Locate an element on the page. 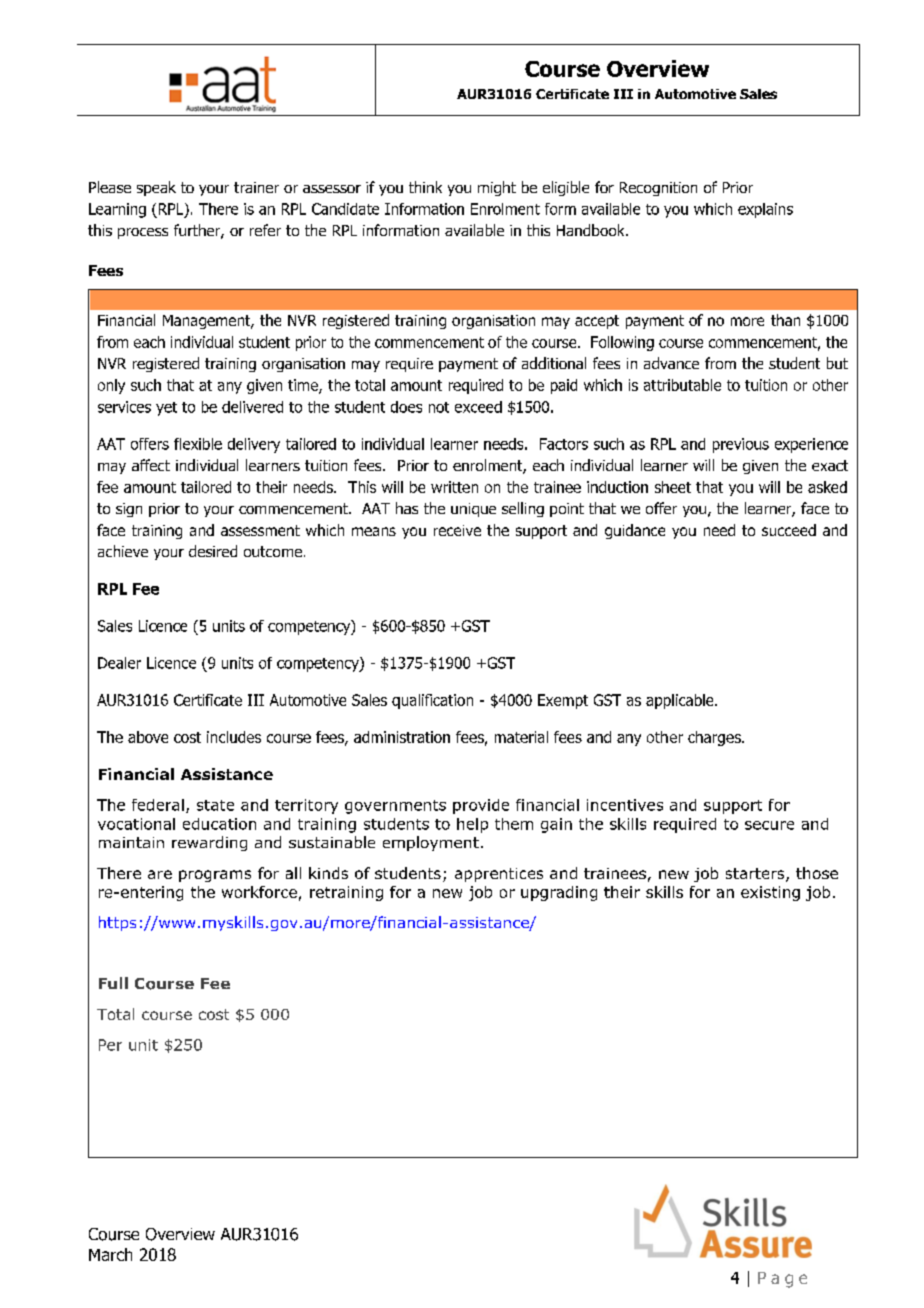 The image size is (924, 1308). might is located at coordinates (497, 188).
